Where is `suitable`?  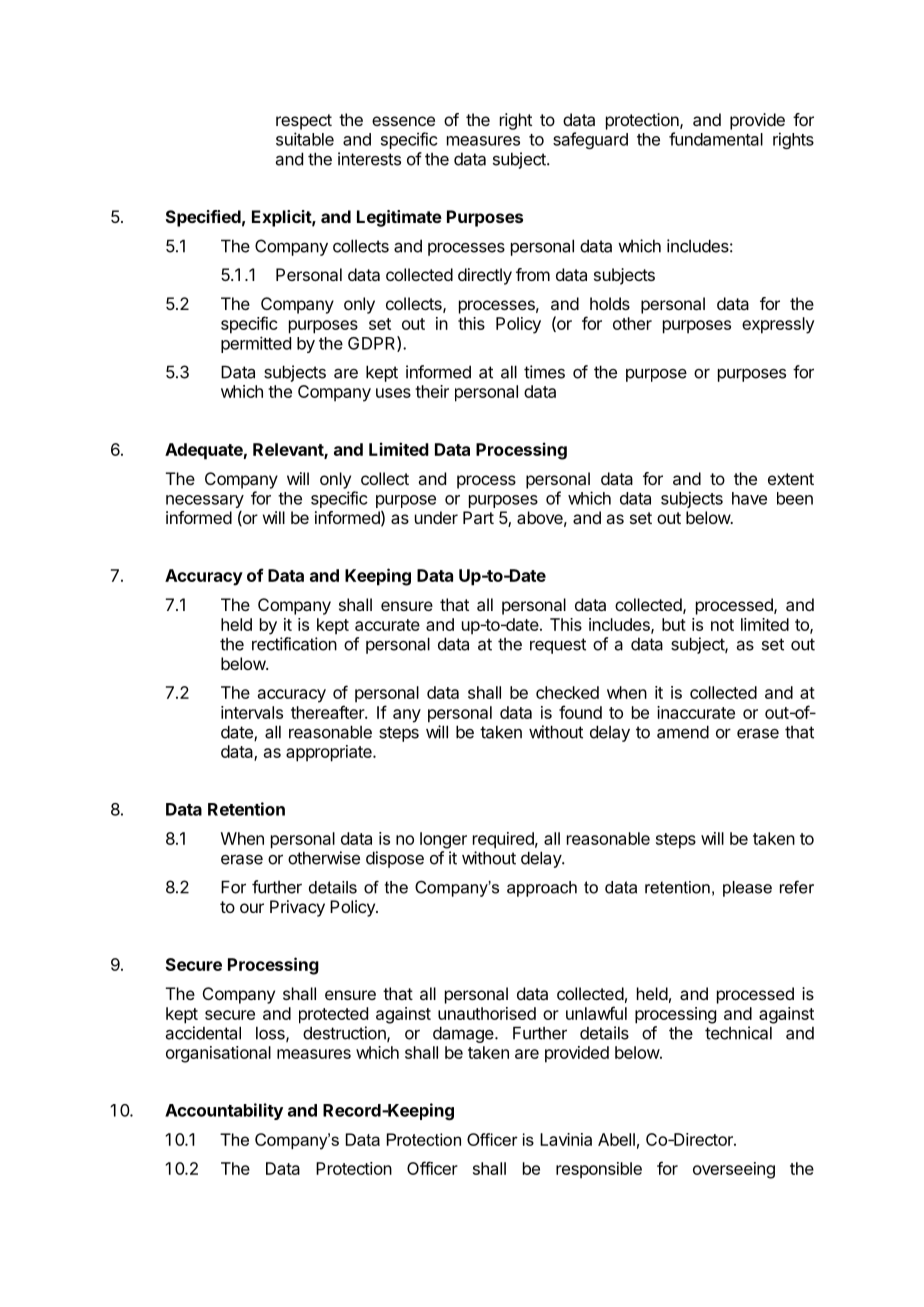 suitable is located at coordinates (305, 139).
